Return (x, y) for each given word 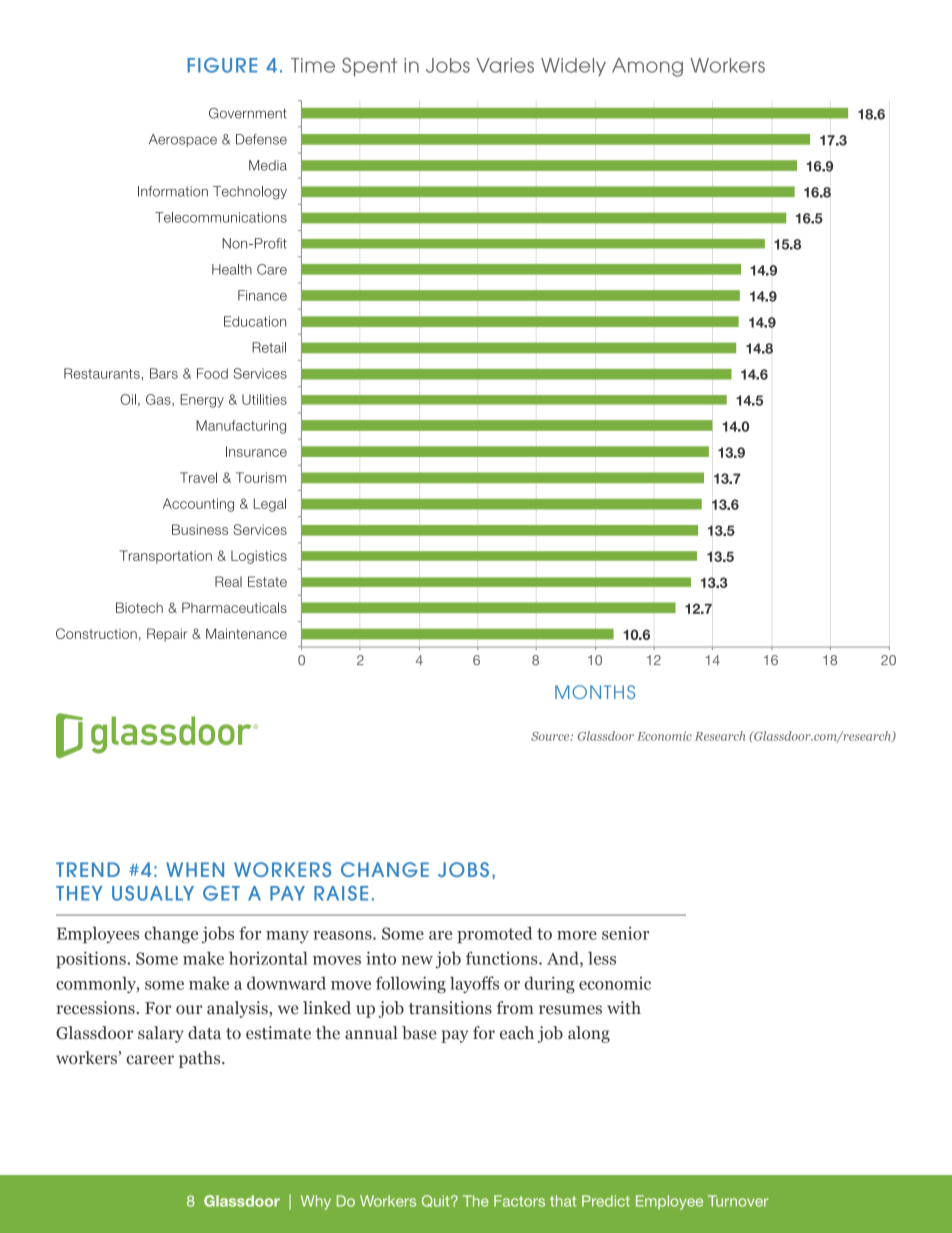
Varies (505, 65)
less (602, 958)
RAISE (341, 893)
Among (647, 67)
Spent (370, 66)
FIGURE (222, 65)
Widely (573, 67)
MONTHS (595, 692)
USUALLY (153, 893)
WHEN (195, 869)
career (150, 1060)
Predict (606, 1201)
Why (316, 1202)
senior (625, 933)
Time (313, 65)
